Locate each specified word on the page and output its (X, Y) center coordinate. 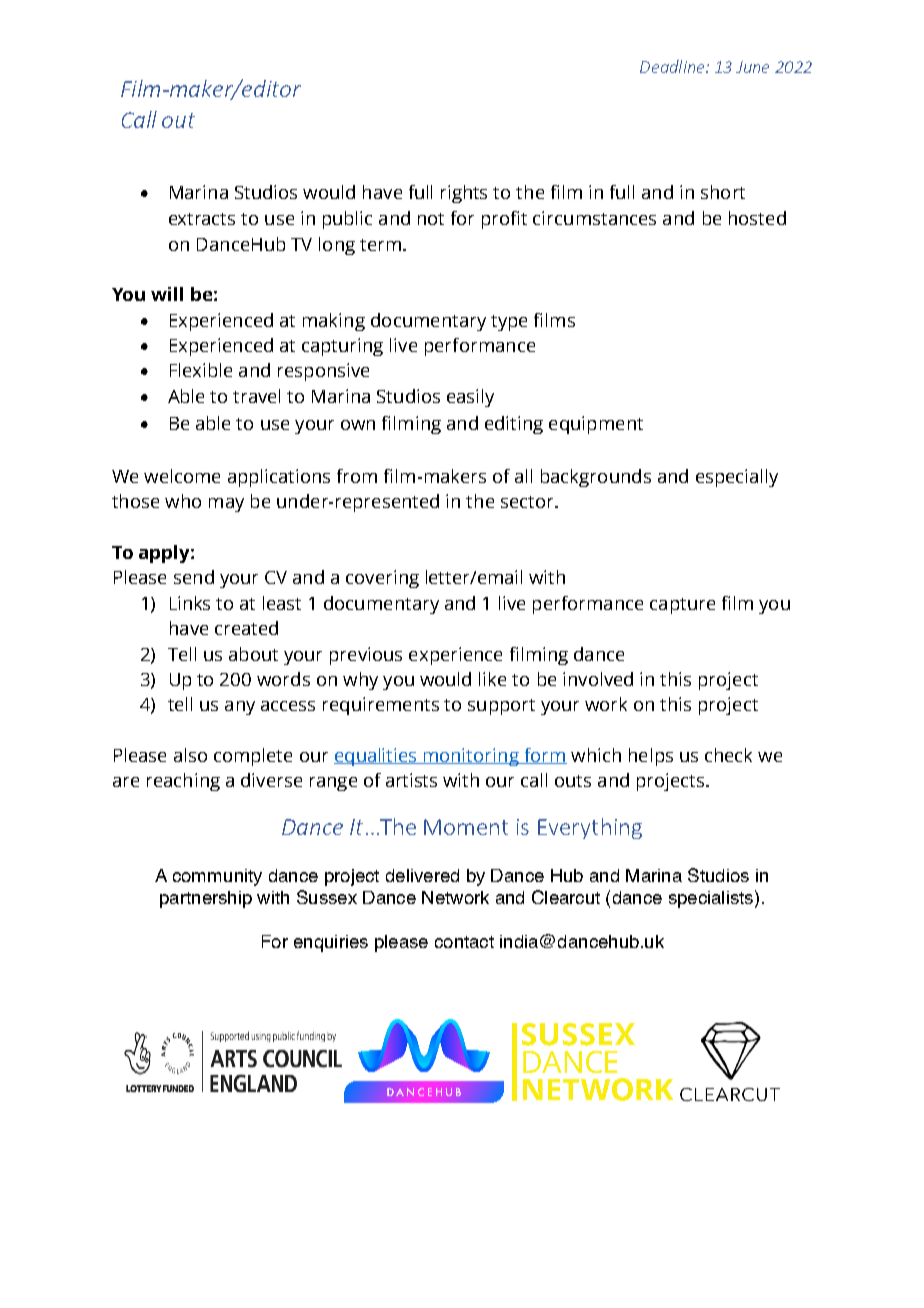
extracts (202, 219)
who (183, 501)
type (509, 323)
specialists (711, 899)
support (501, 707)
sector (528, 502)
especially (737, 478)
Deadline (673, 66)
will (167, 294)
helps (651, 757)
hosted (757, 218)
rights (464, 194)
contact (464, 942)
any (240, 708)
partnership (206, 899)
